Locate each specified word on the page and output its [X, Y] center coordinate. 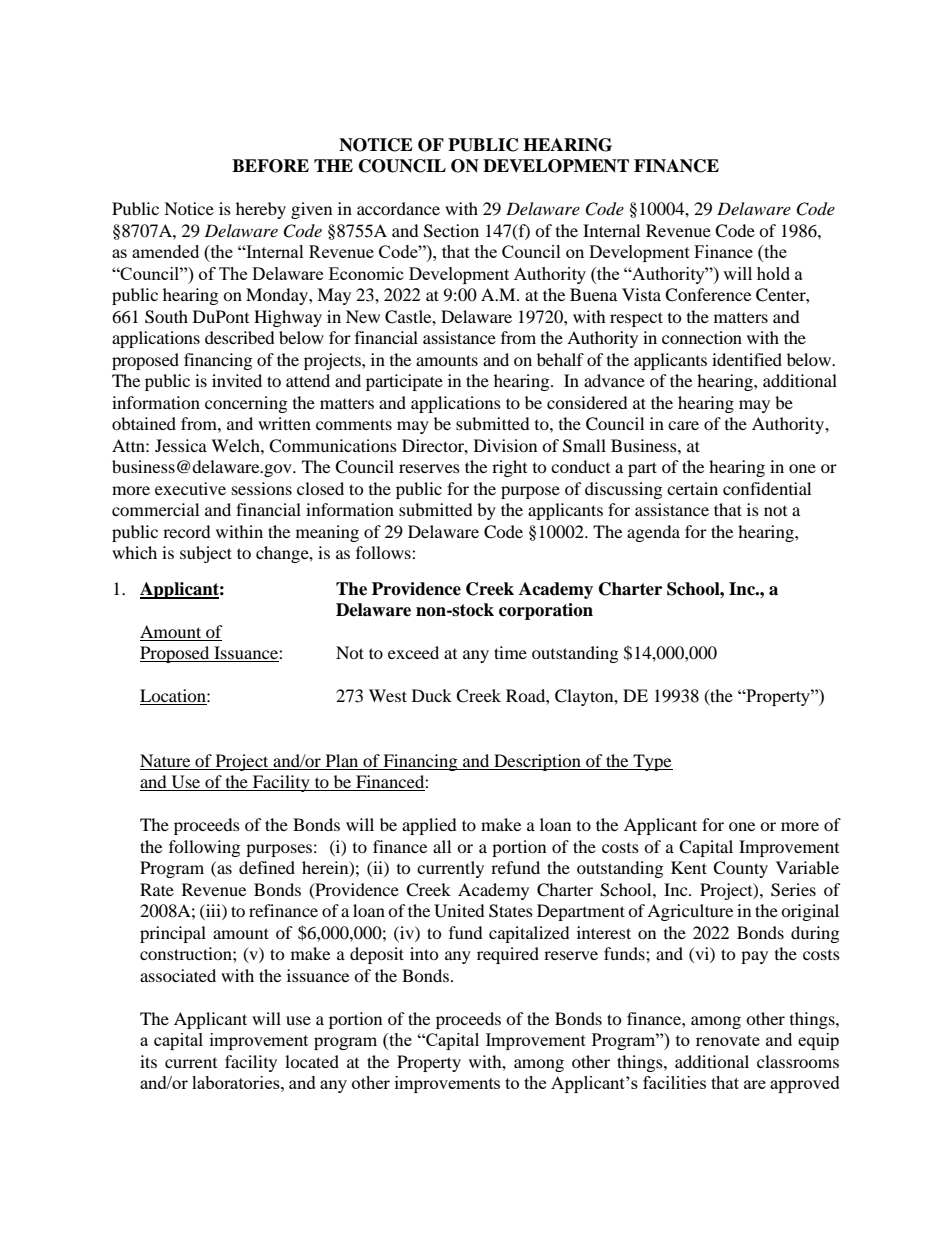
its [148, 1061]
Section [451, 231]
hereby [261, 210]
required [508, 955]
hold [773, 273]
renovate [728, 1040]
